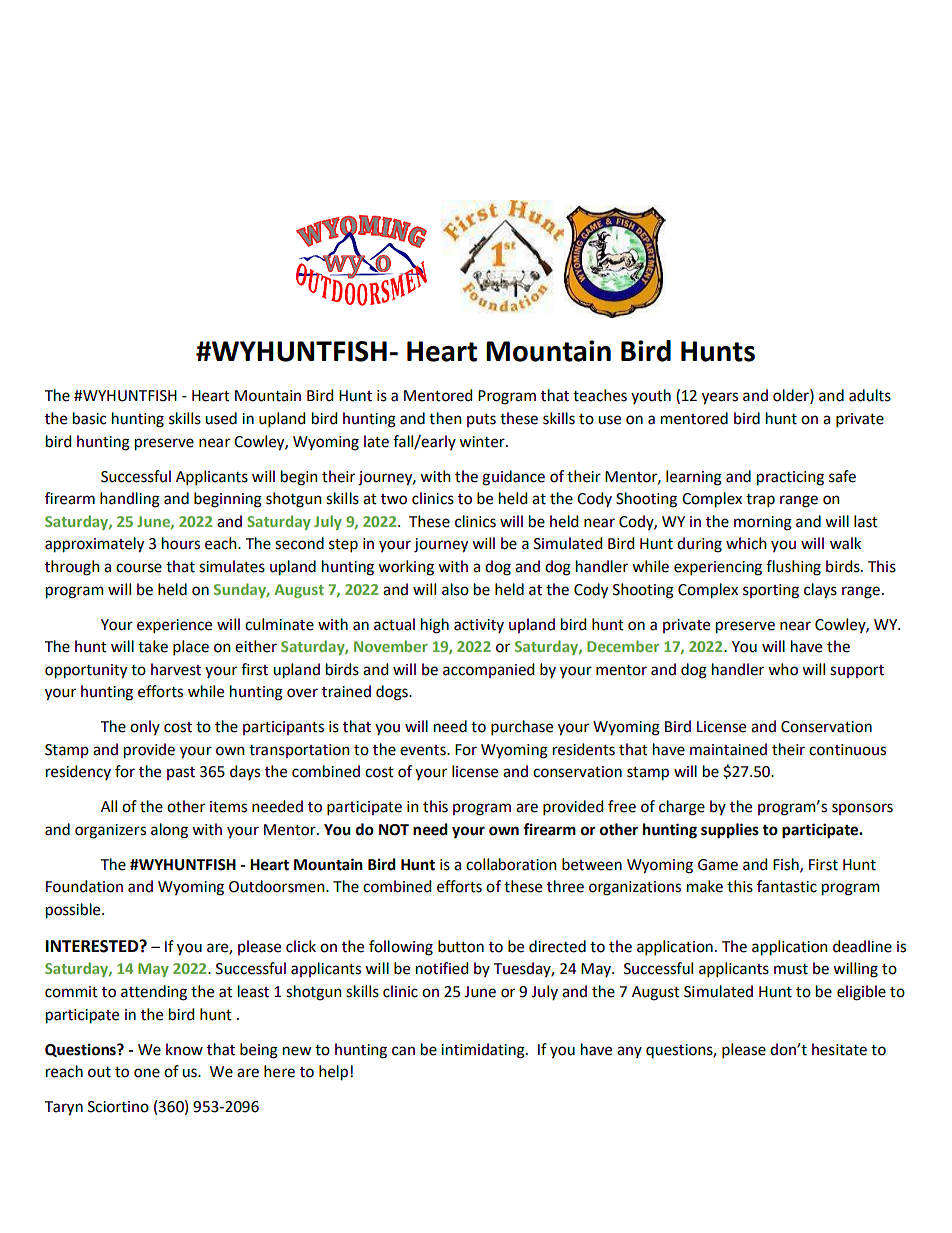  I want to click on hours, so click(181, 543).
